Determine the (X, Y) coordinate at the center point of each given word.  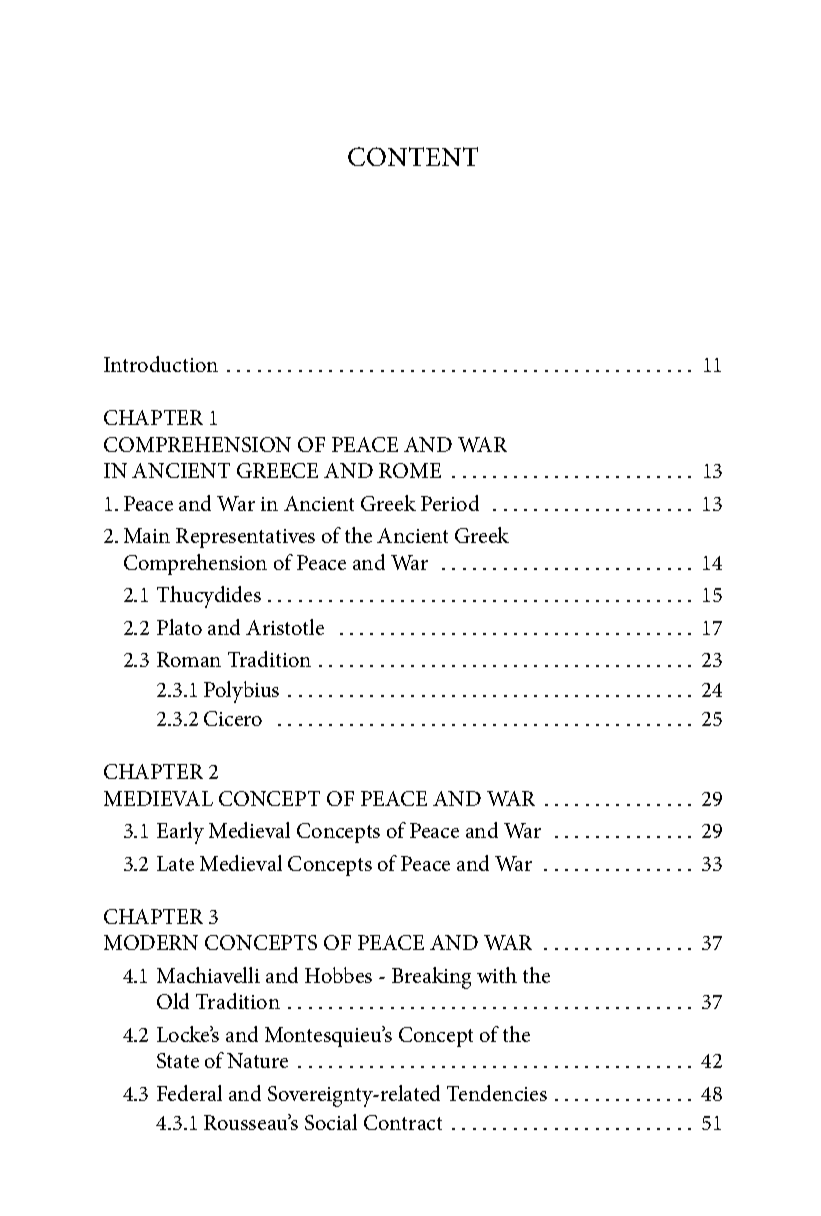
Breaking (431, 978)
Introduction (161, 364)
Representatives (245, 538)
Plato (179, 627)
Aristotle (285, 627)
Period (450, 503)
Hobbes (338, 975)
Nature (257, 1060)
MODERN (151, 942)
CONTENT (413, 156)
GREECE (277, 470)
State (178, 1060)
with (497, 975)
